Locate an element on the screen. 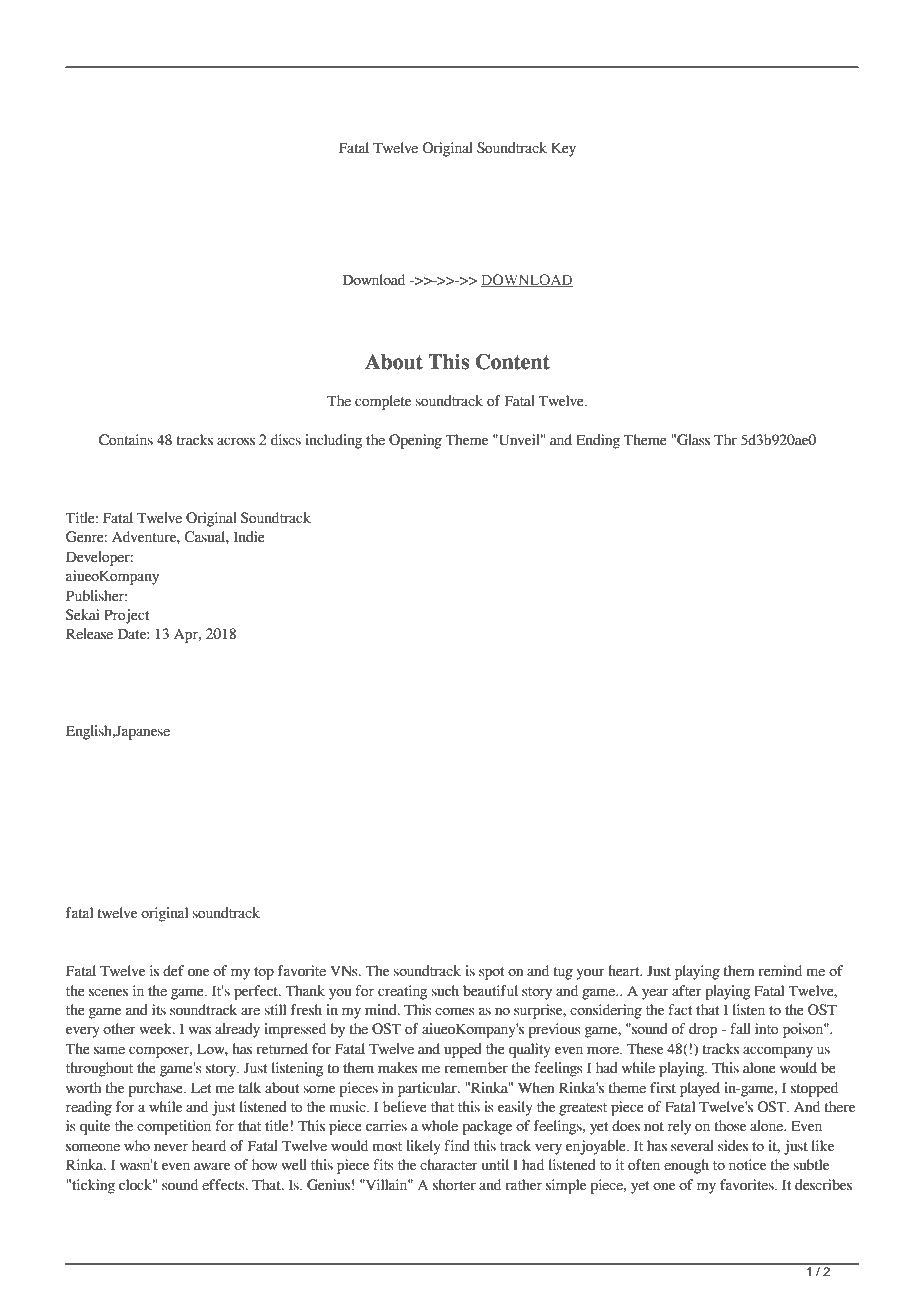  never is located at coordinates (171, 1147).
